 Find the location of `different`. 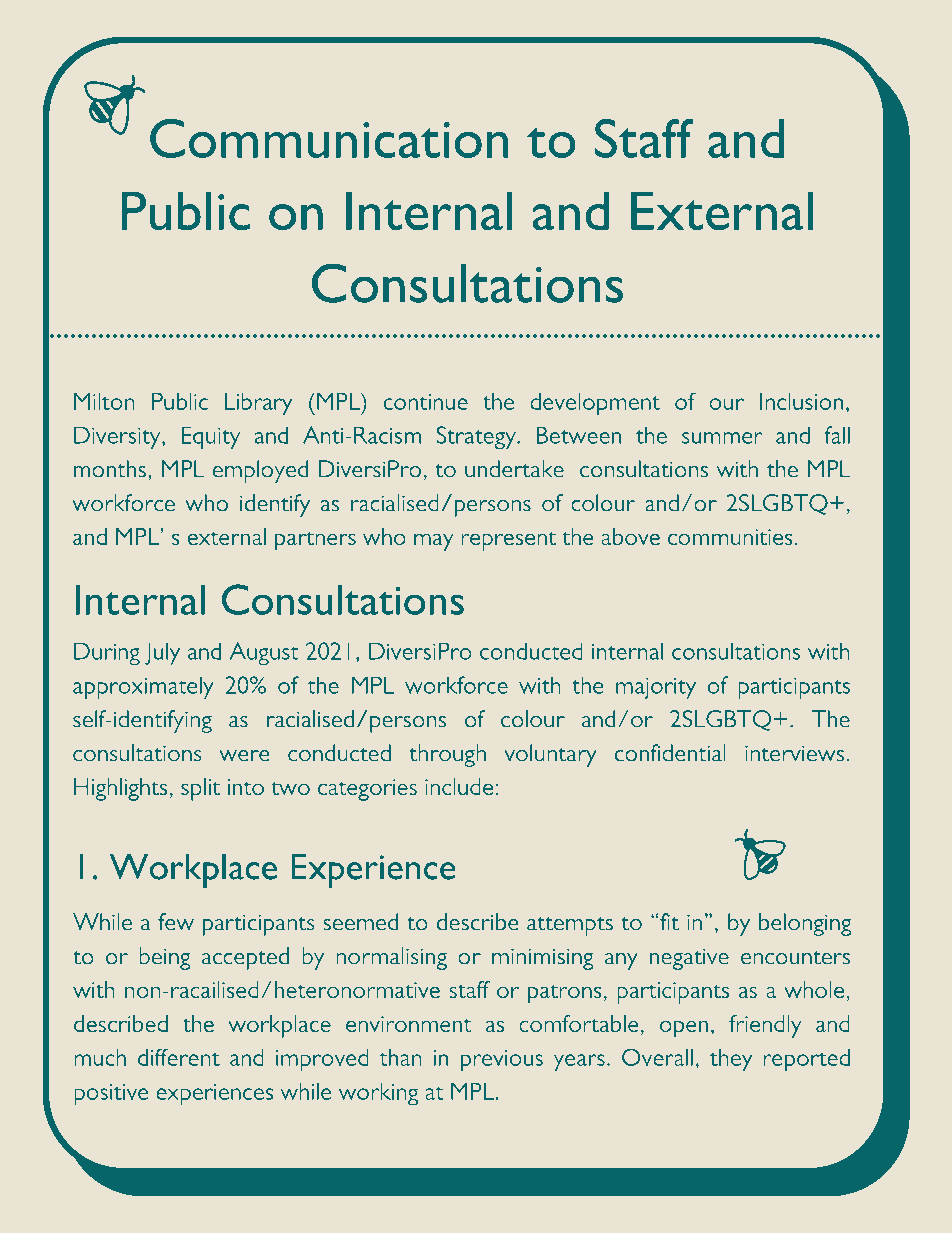

different is located at coordinates (179, 1057).
